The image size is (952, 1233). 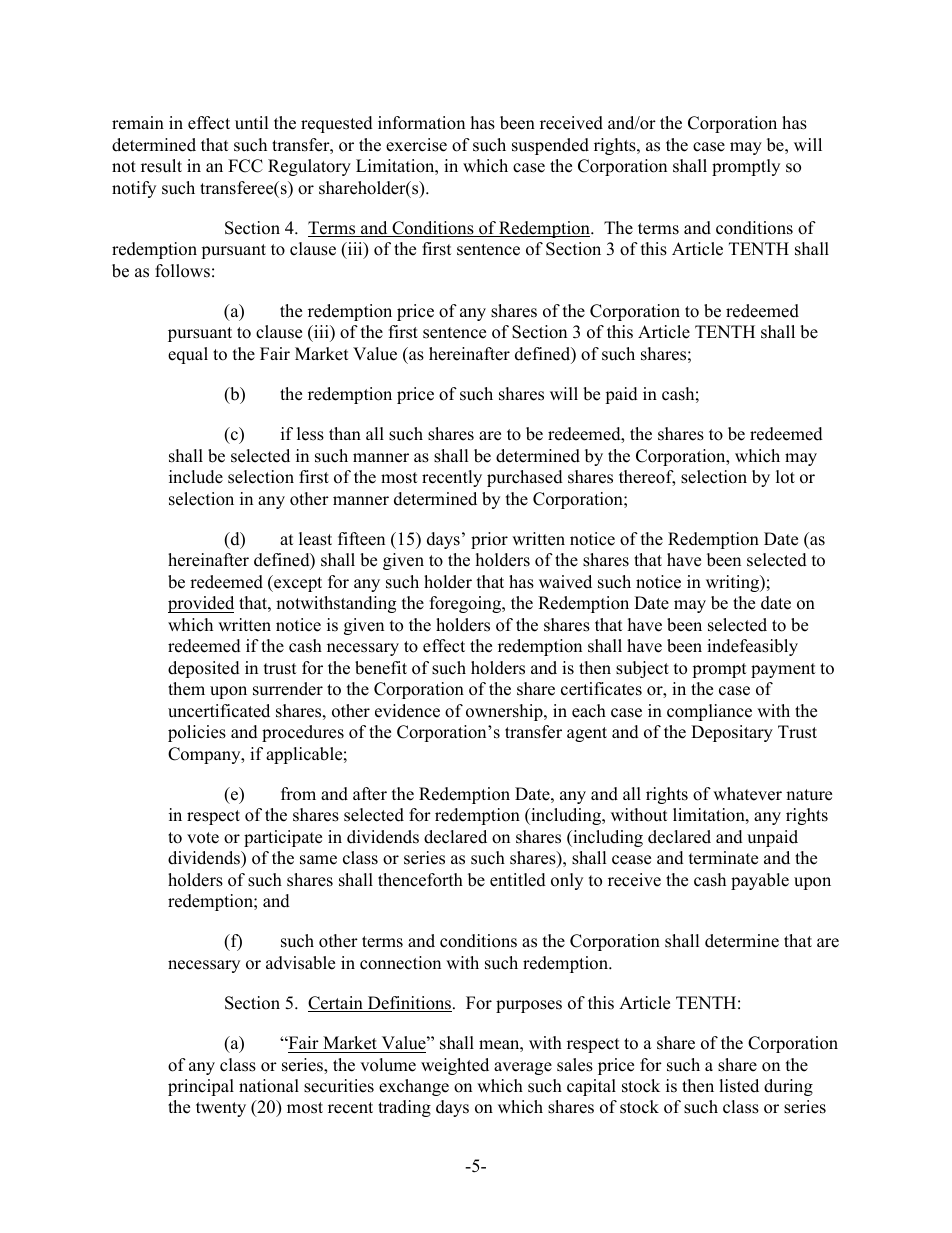 I want to click on suspended, so click(x=550, y=146).
